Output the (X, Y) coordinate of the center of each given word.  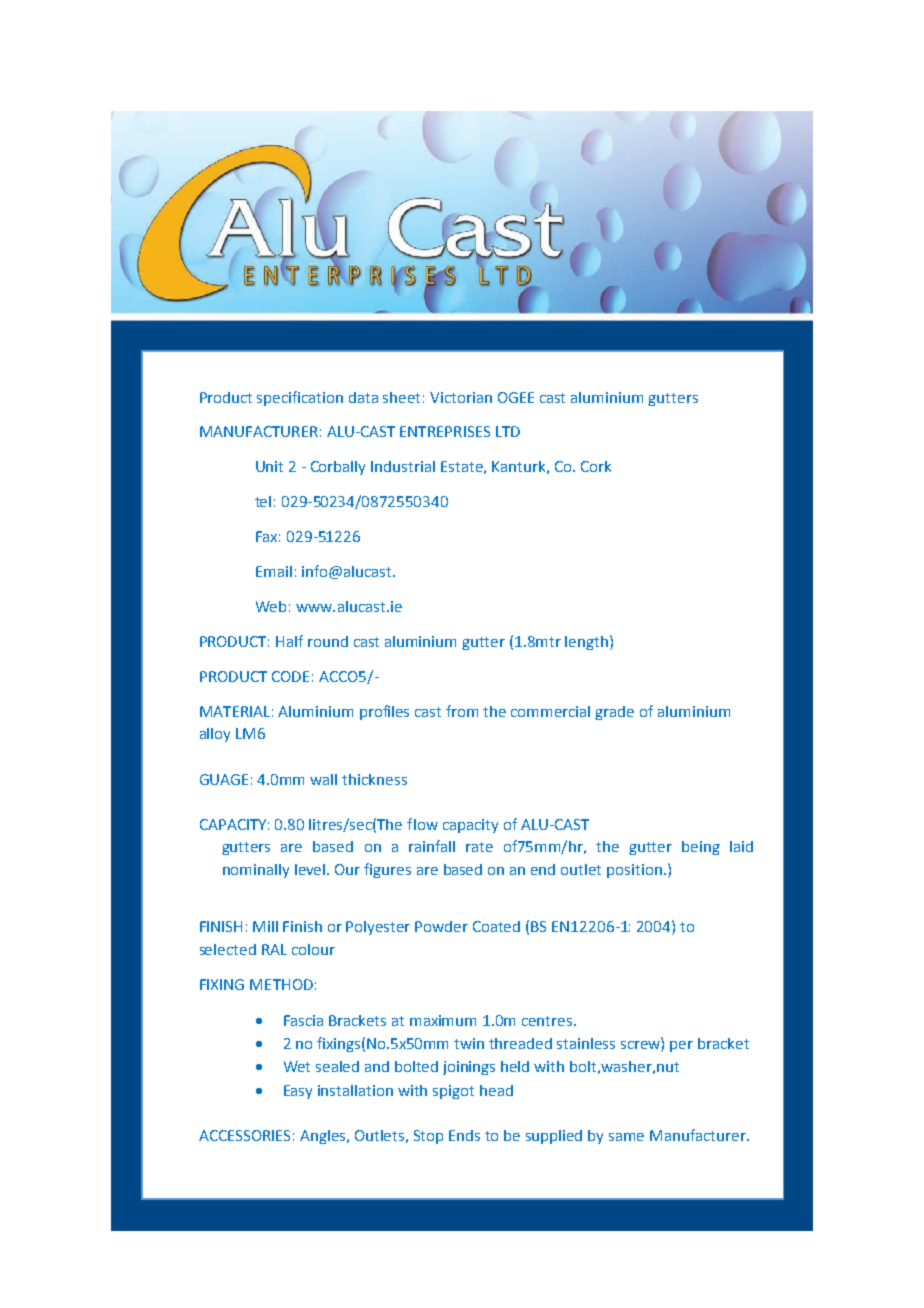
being (701, 848)
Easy (298, 1092)
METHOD (281, 984)
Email (274, 571)
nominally (256, 871)
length (588, 642)
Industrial (403, 466)
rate (479, 847)
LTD (508, 431)
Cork (596, 466)
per (681, 1046)
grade (614, 713)
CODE (290, 676)
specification (300, 398)
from (462, 711)
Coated (496, 926)
